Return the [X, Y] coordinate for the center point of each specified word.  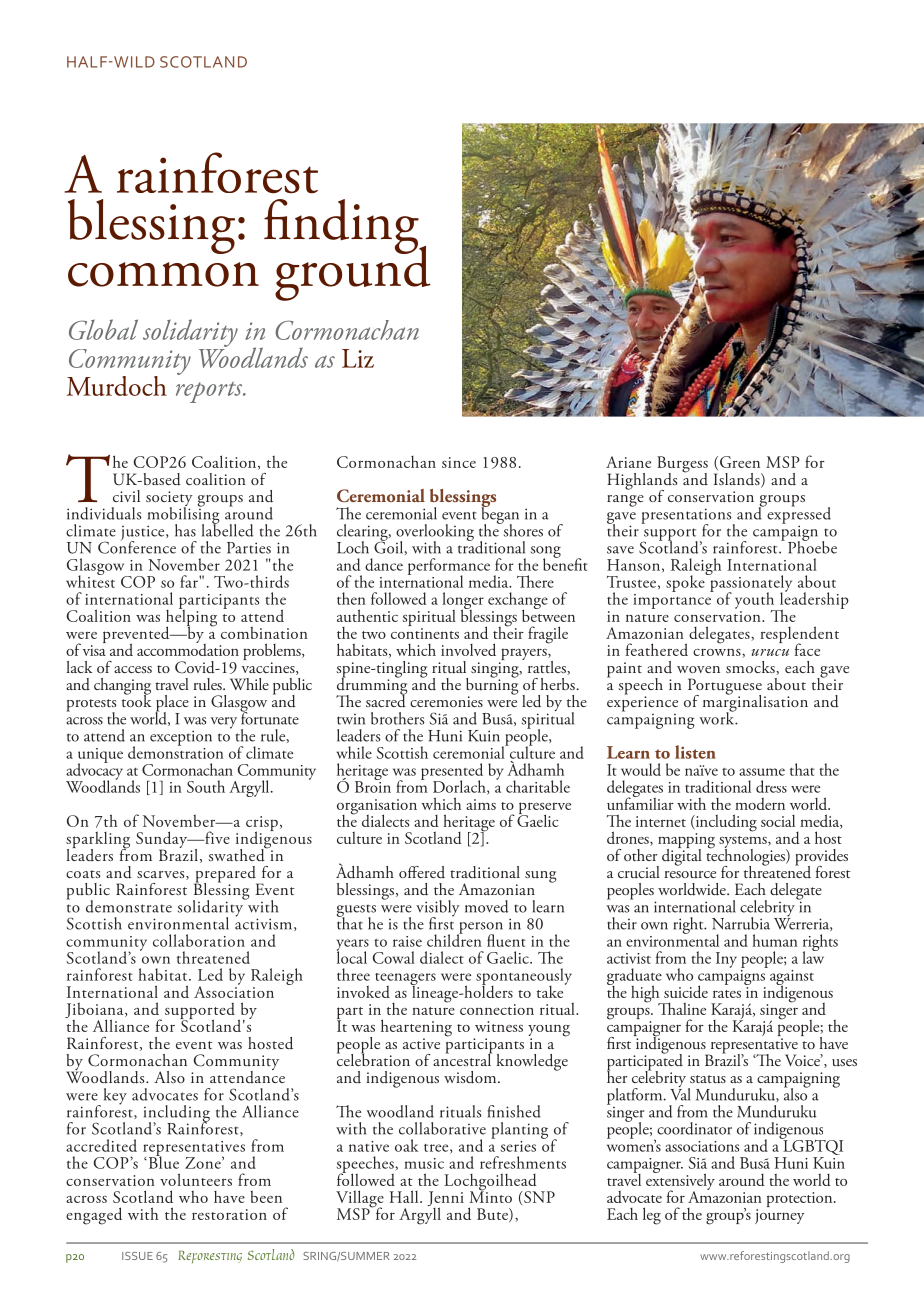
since [459, 462]
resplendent [799, 636]
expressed [798, 515]
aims [481, 804]
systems [744, 843]
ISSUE [137, 1256]
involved [468, 649]
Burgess [682, 465]
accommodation [188, 648]
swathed [238, 854]
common [163, 274]
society [169, 500]
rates [727, 994]
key [115, 1096]
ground [353, 272]
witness [499, 1026]
